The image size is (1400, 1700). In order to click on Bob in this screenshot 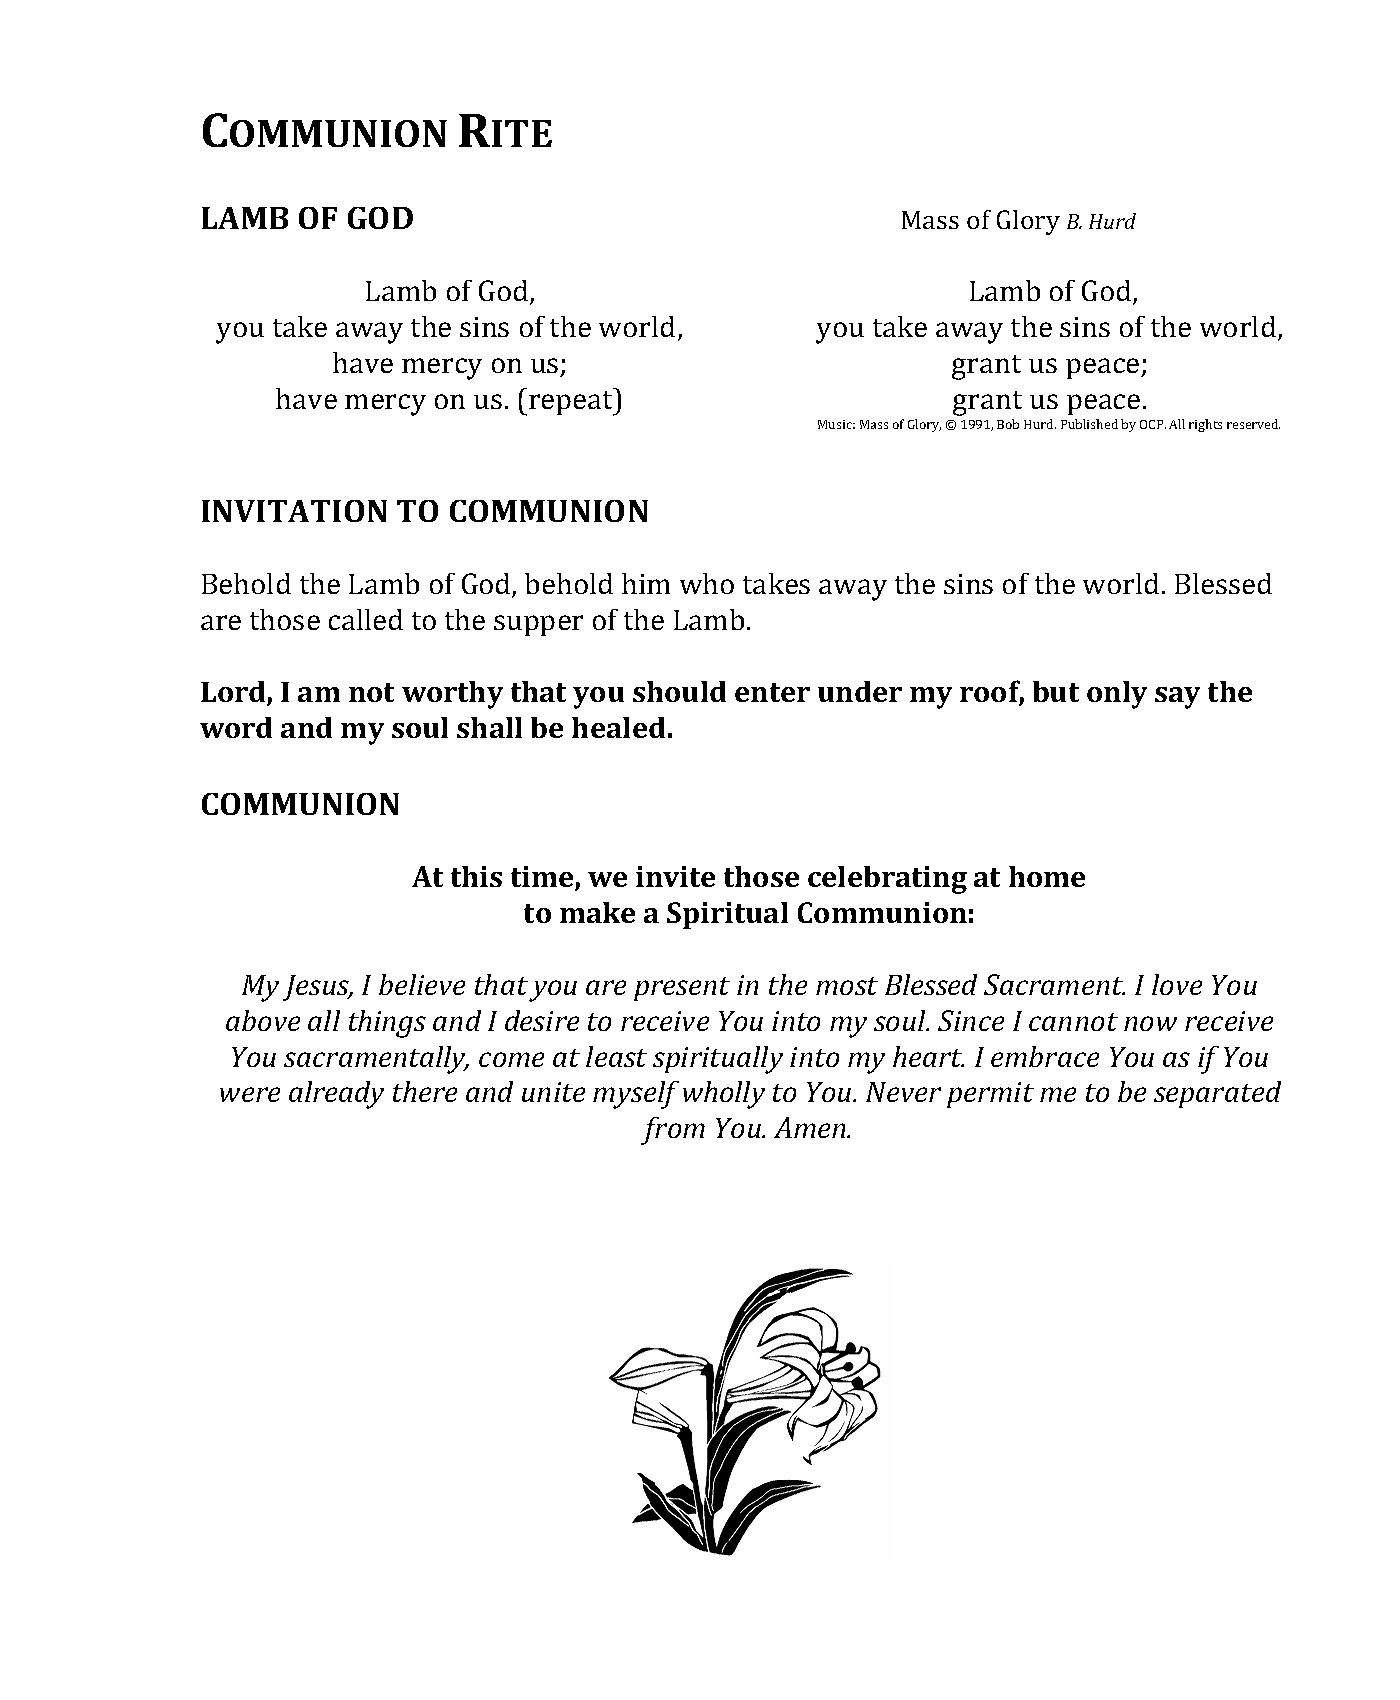, I will do `click(1008, 424)`.
